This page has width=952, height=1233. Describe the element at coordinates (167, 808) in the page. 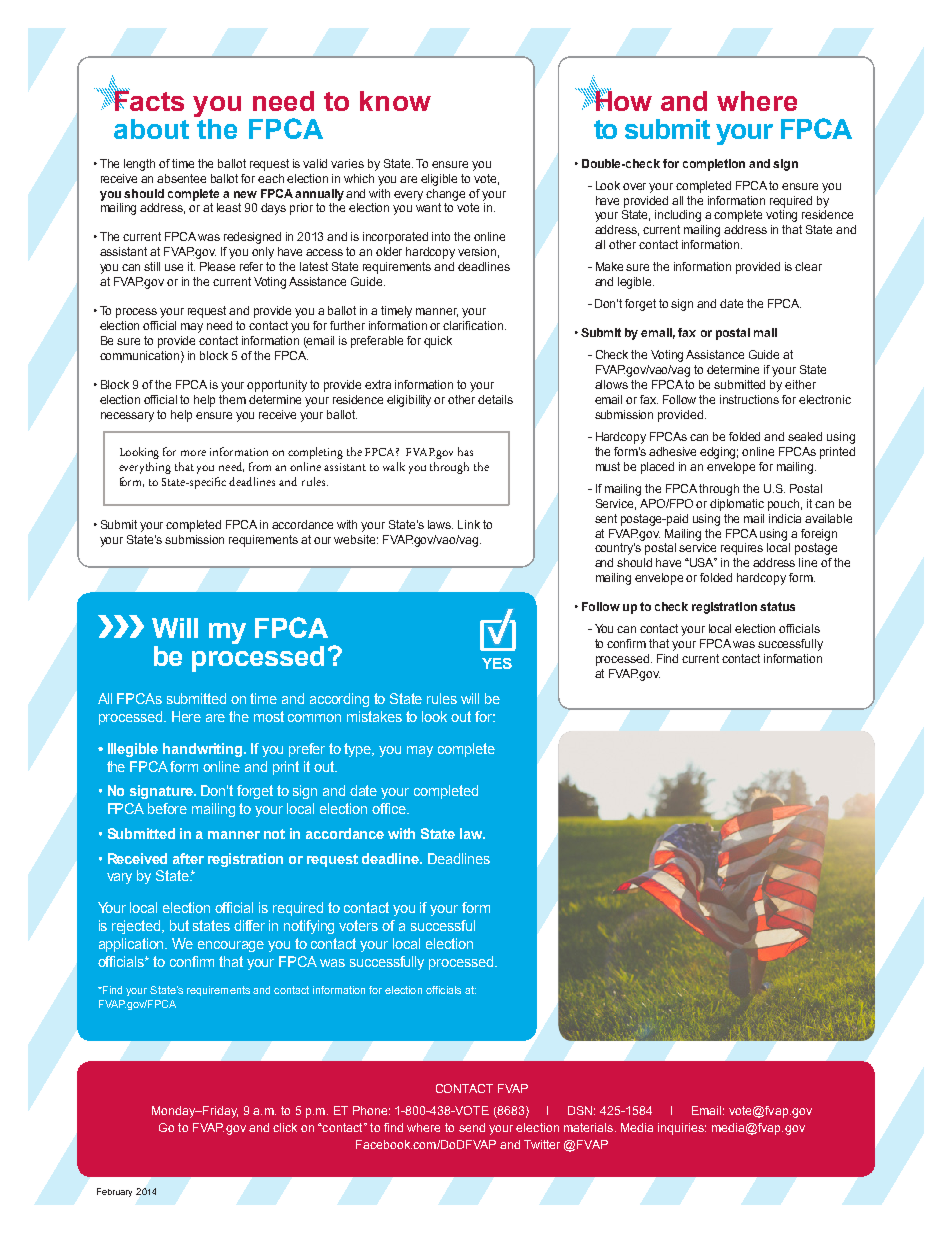

I see `before` at that location.
